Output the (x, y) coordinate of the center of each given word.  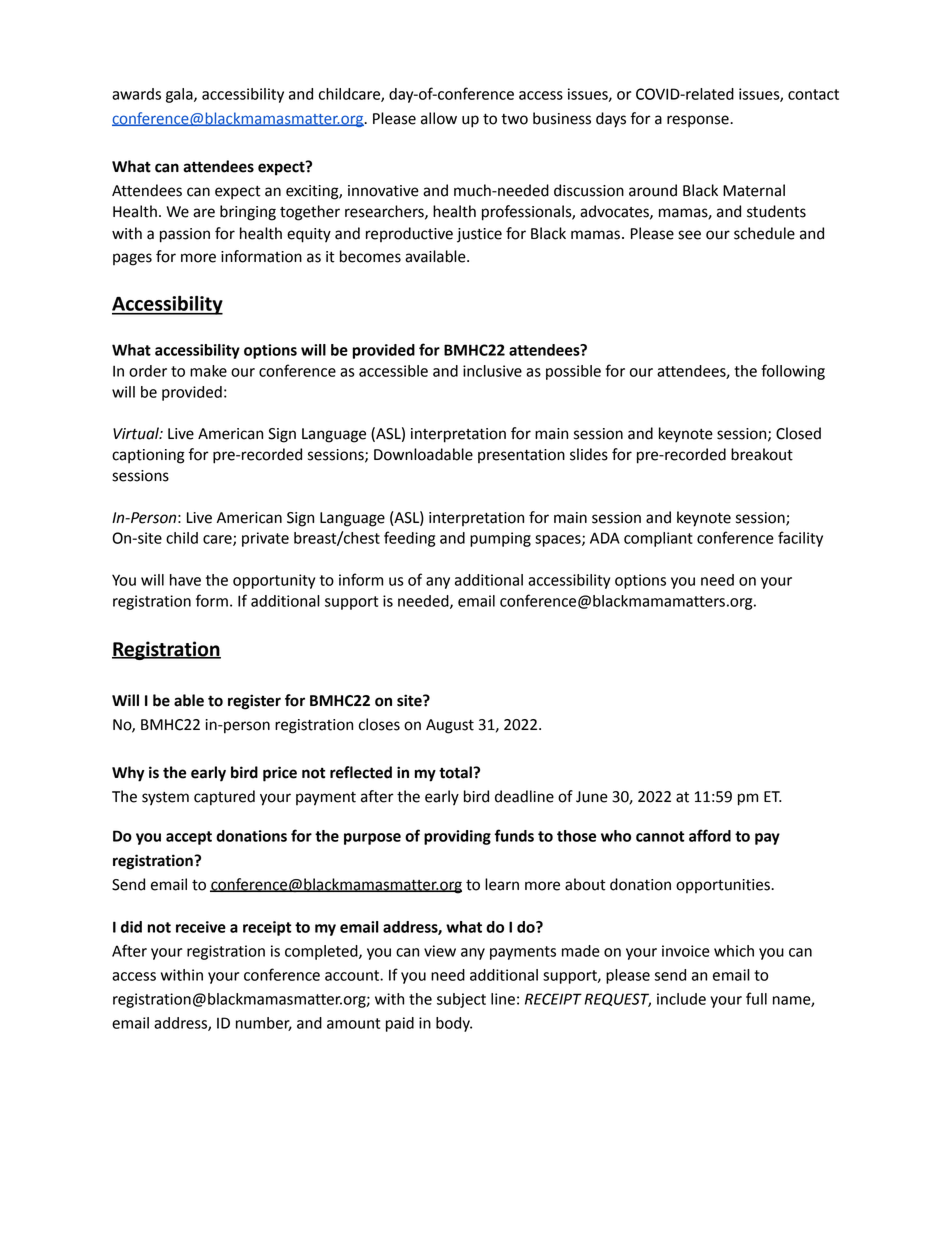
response (699, 121)
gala (180, 95)
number (264, 1024)
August (450, 726)
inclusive (492, 371)
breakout (762, 454)
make (208, 371)
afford (710, 835)
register (254, 702)
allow (439, 118)
